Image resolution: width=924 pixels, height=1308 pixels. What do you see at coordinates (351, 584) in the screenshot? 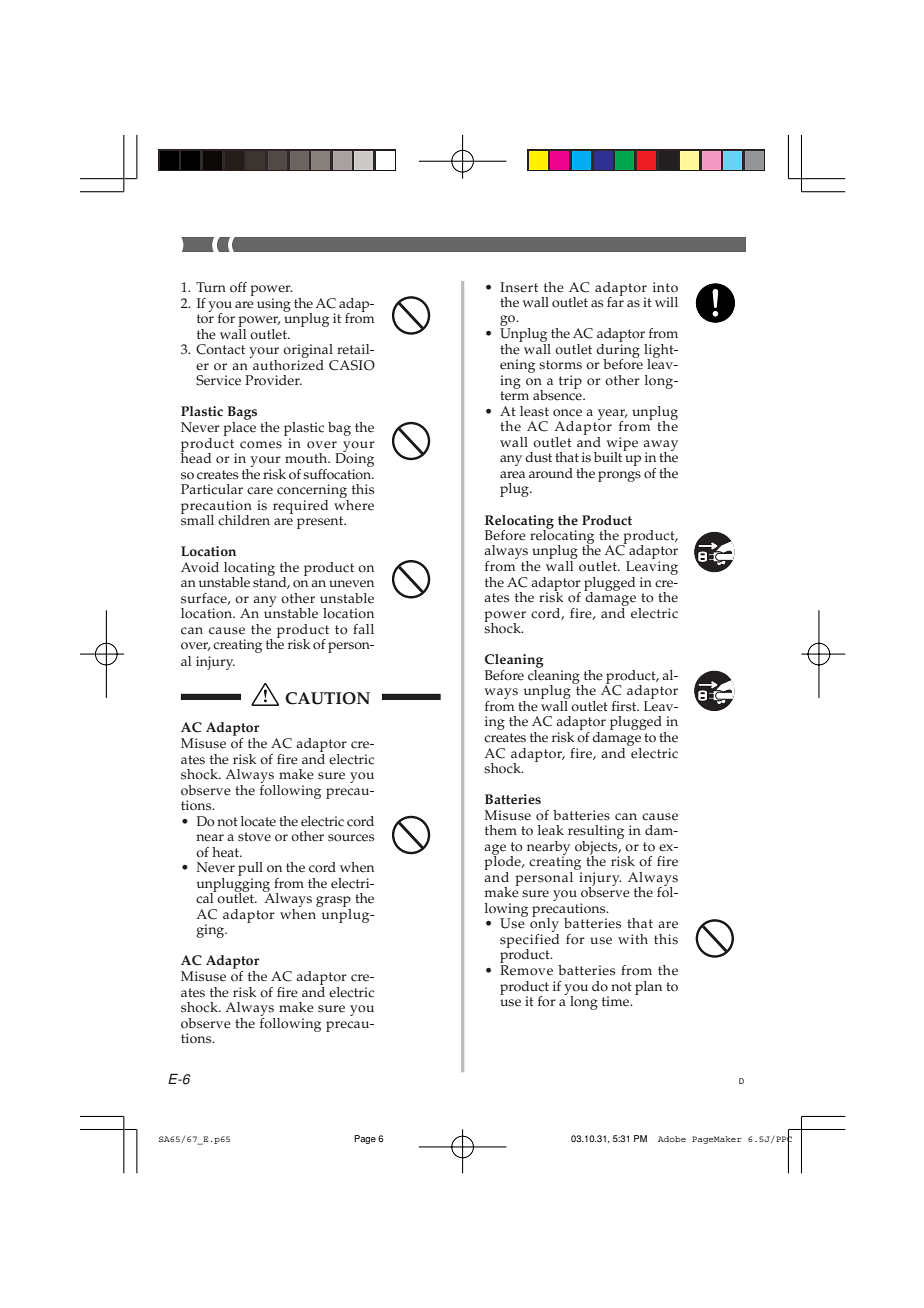
I see `uneven` at bounding box center [351, 584].
